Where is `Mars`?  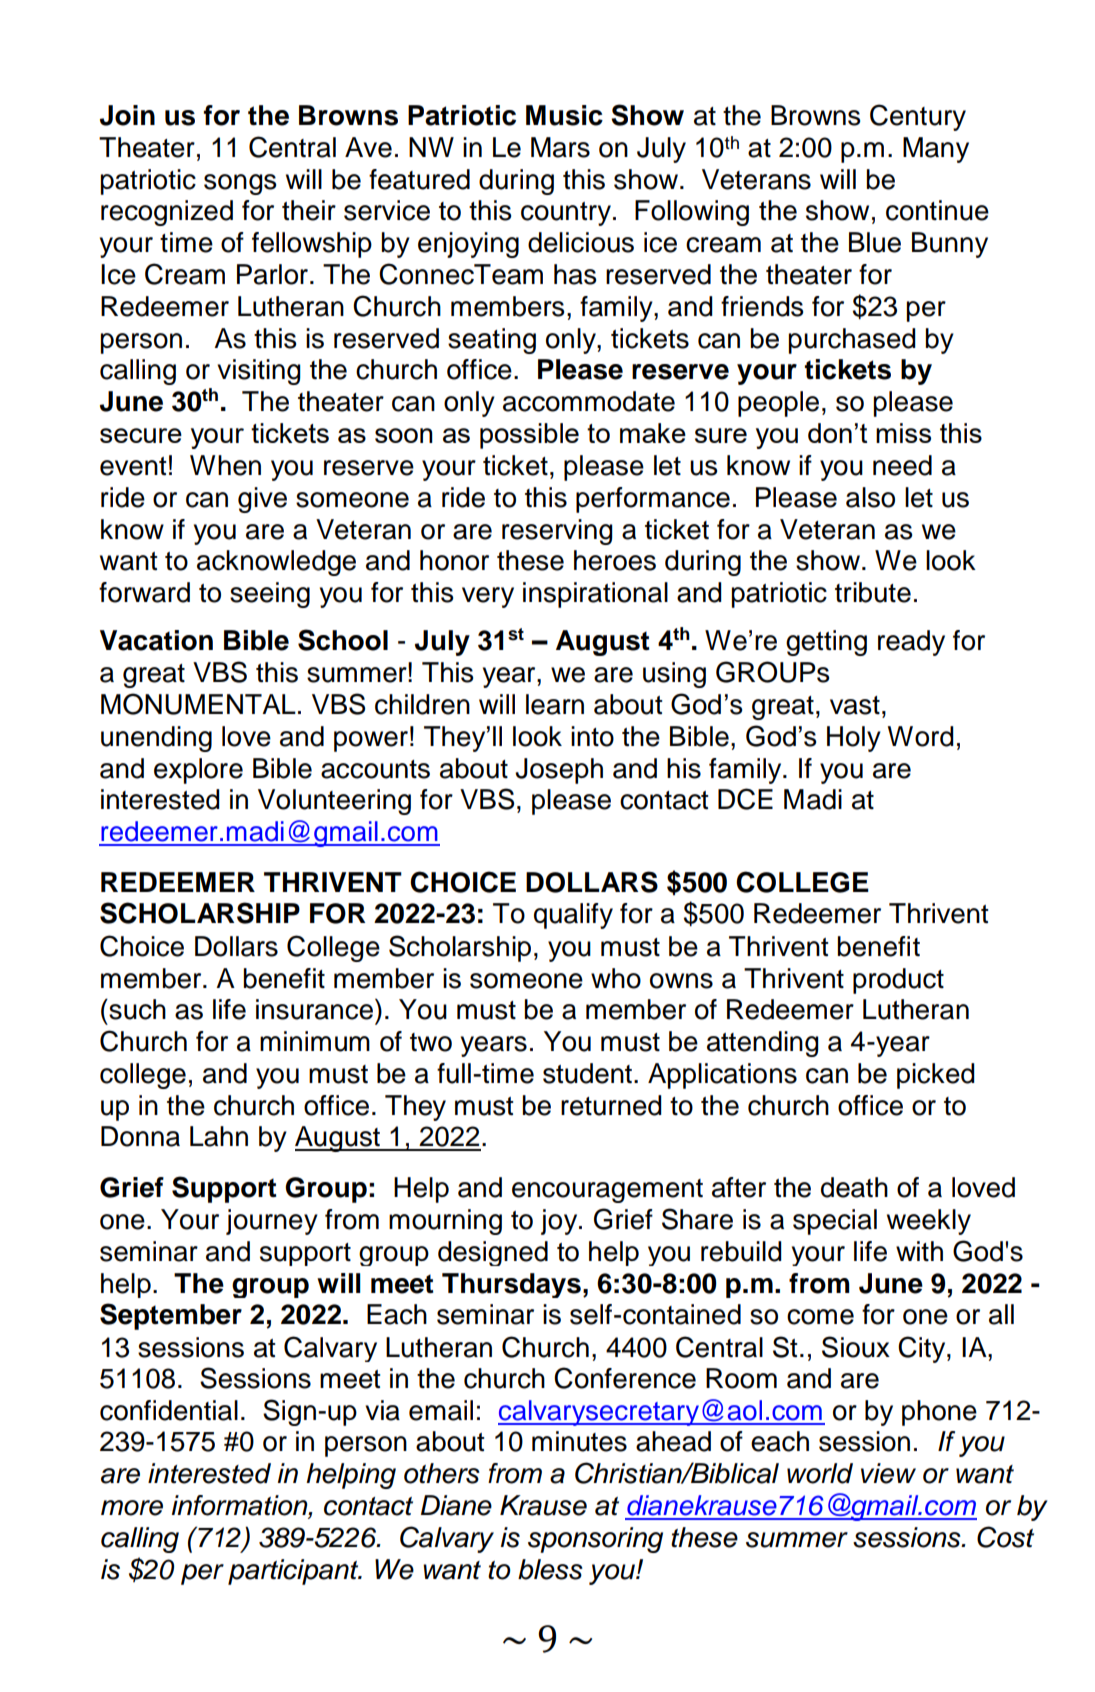 Mars is located at coordinates (560, 147).
